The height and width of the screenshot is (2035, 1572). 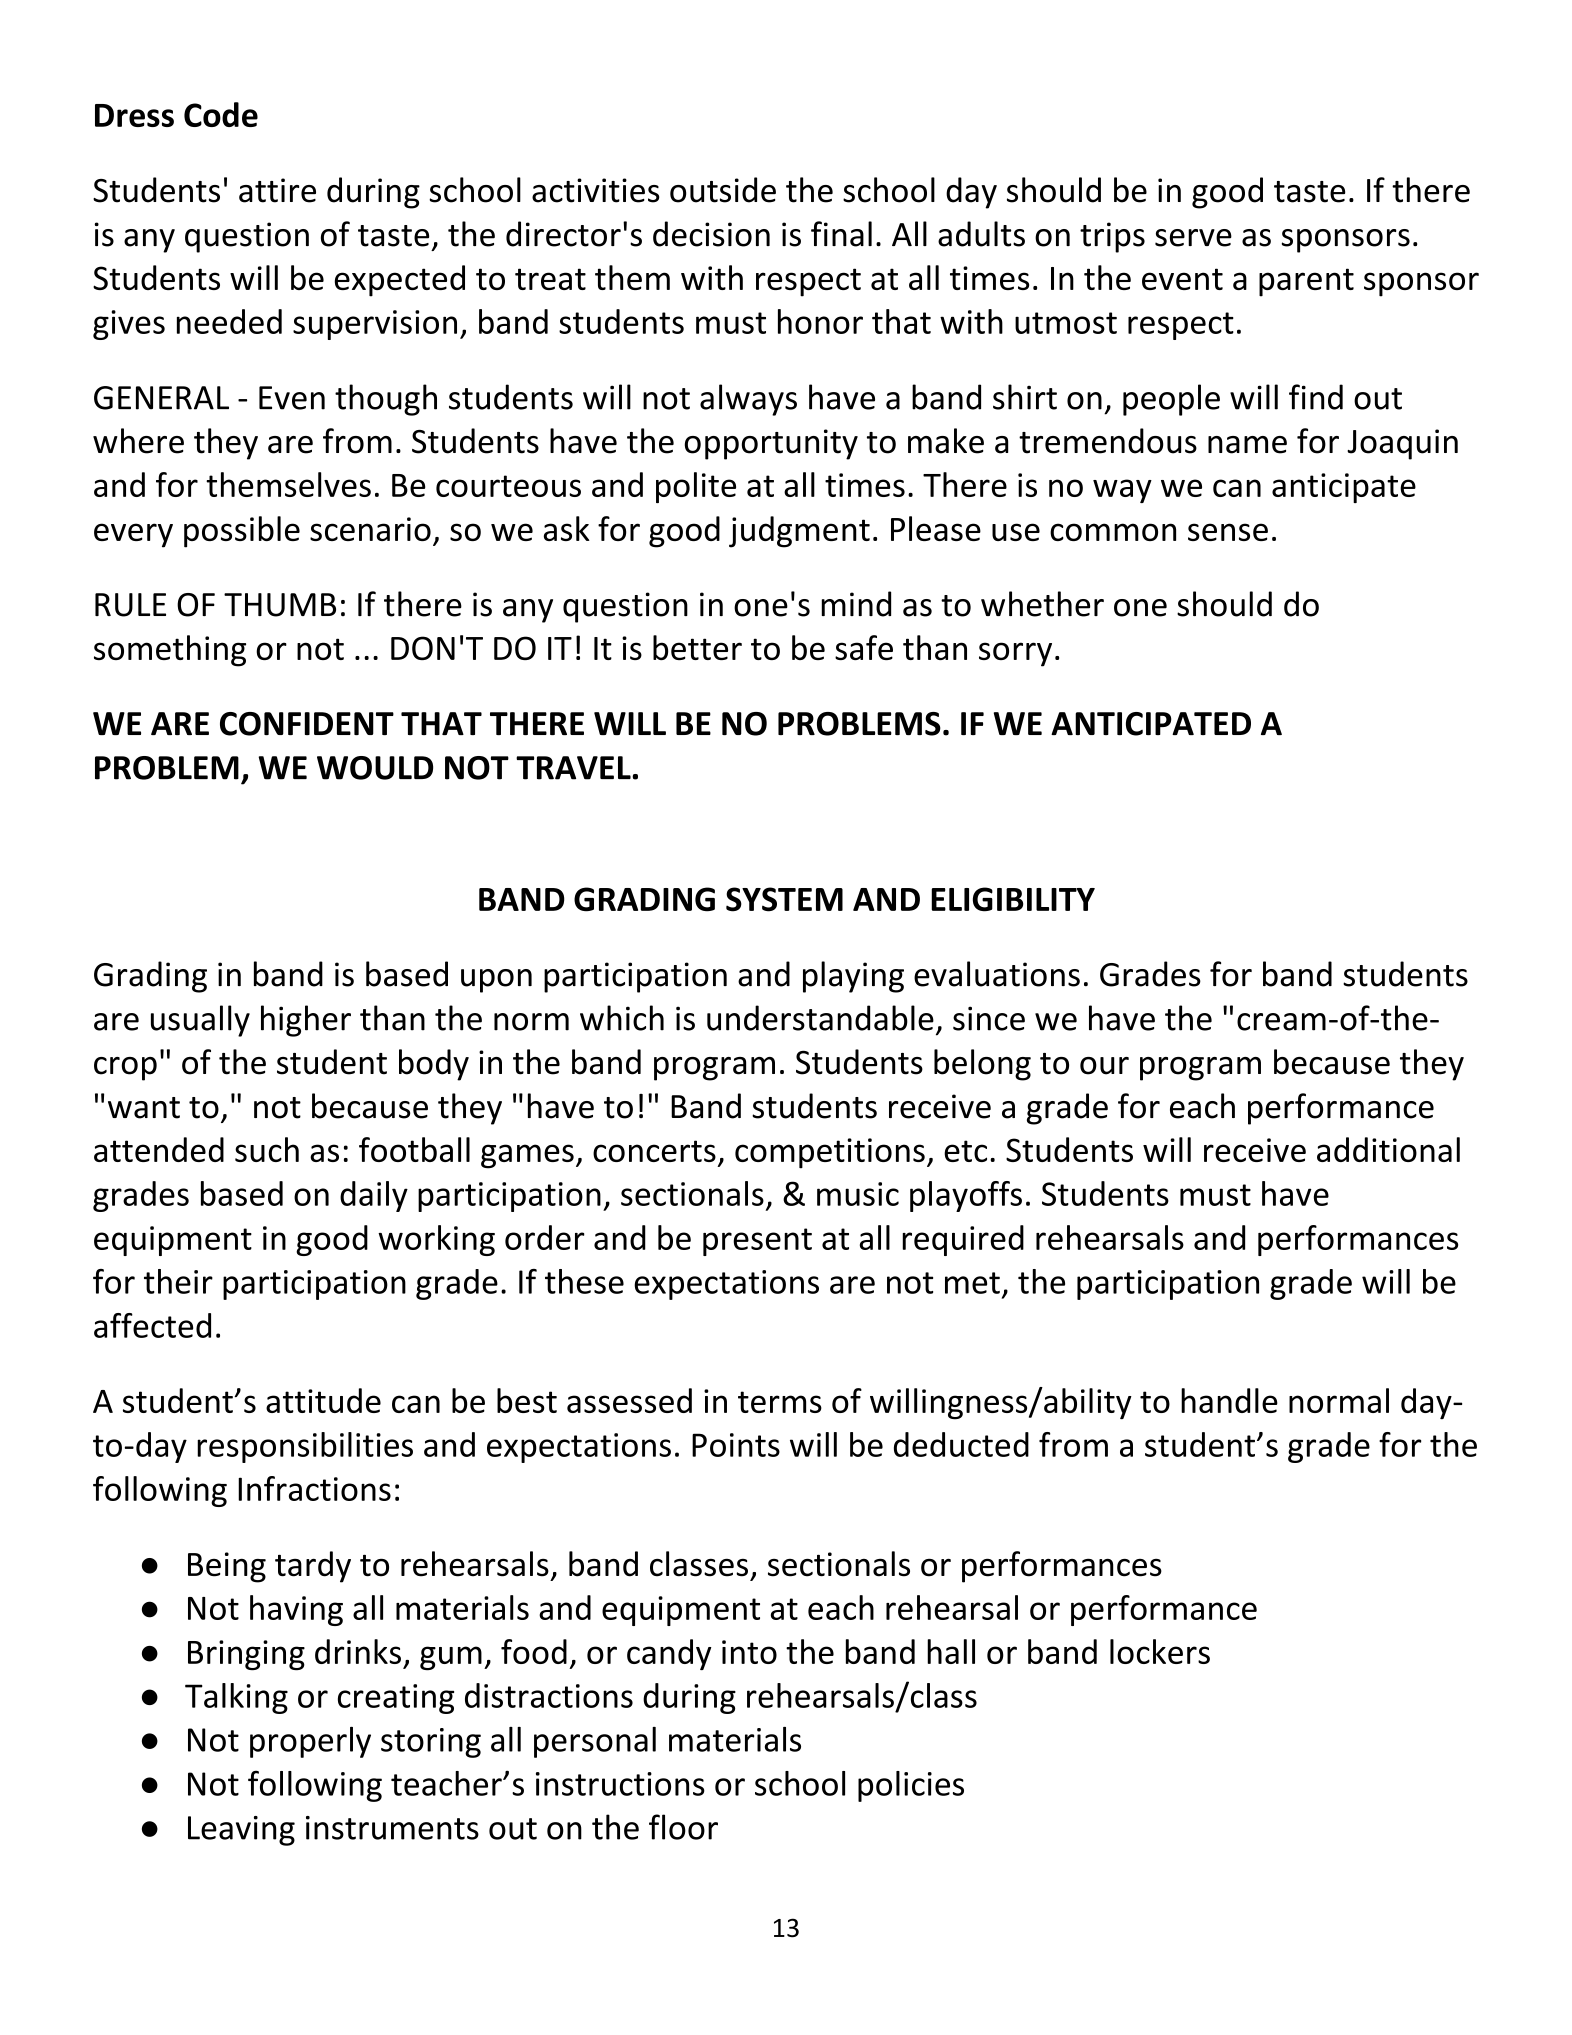 I want to click on evaluations, so click(x=997, y=974).
